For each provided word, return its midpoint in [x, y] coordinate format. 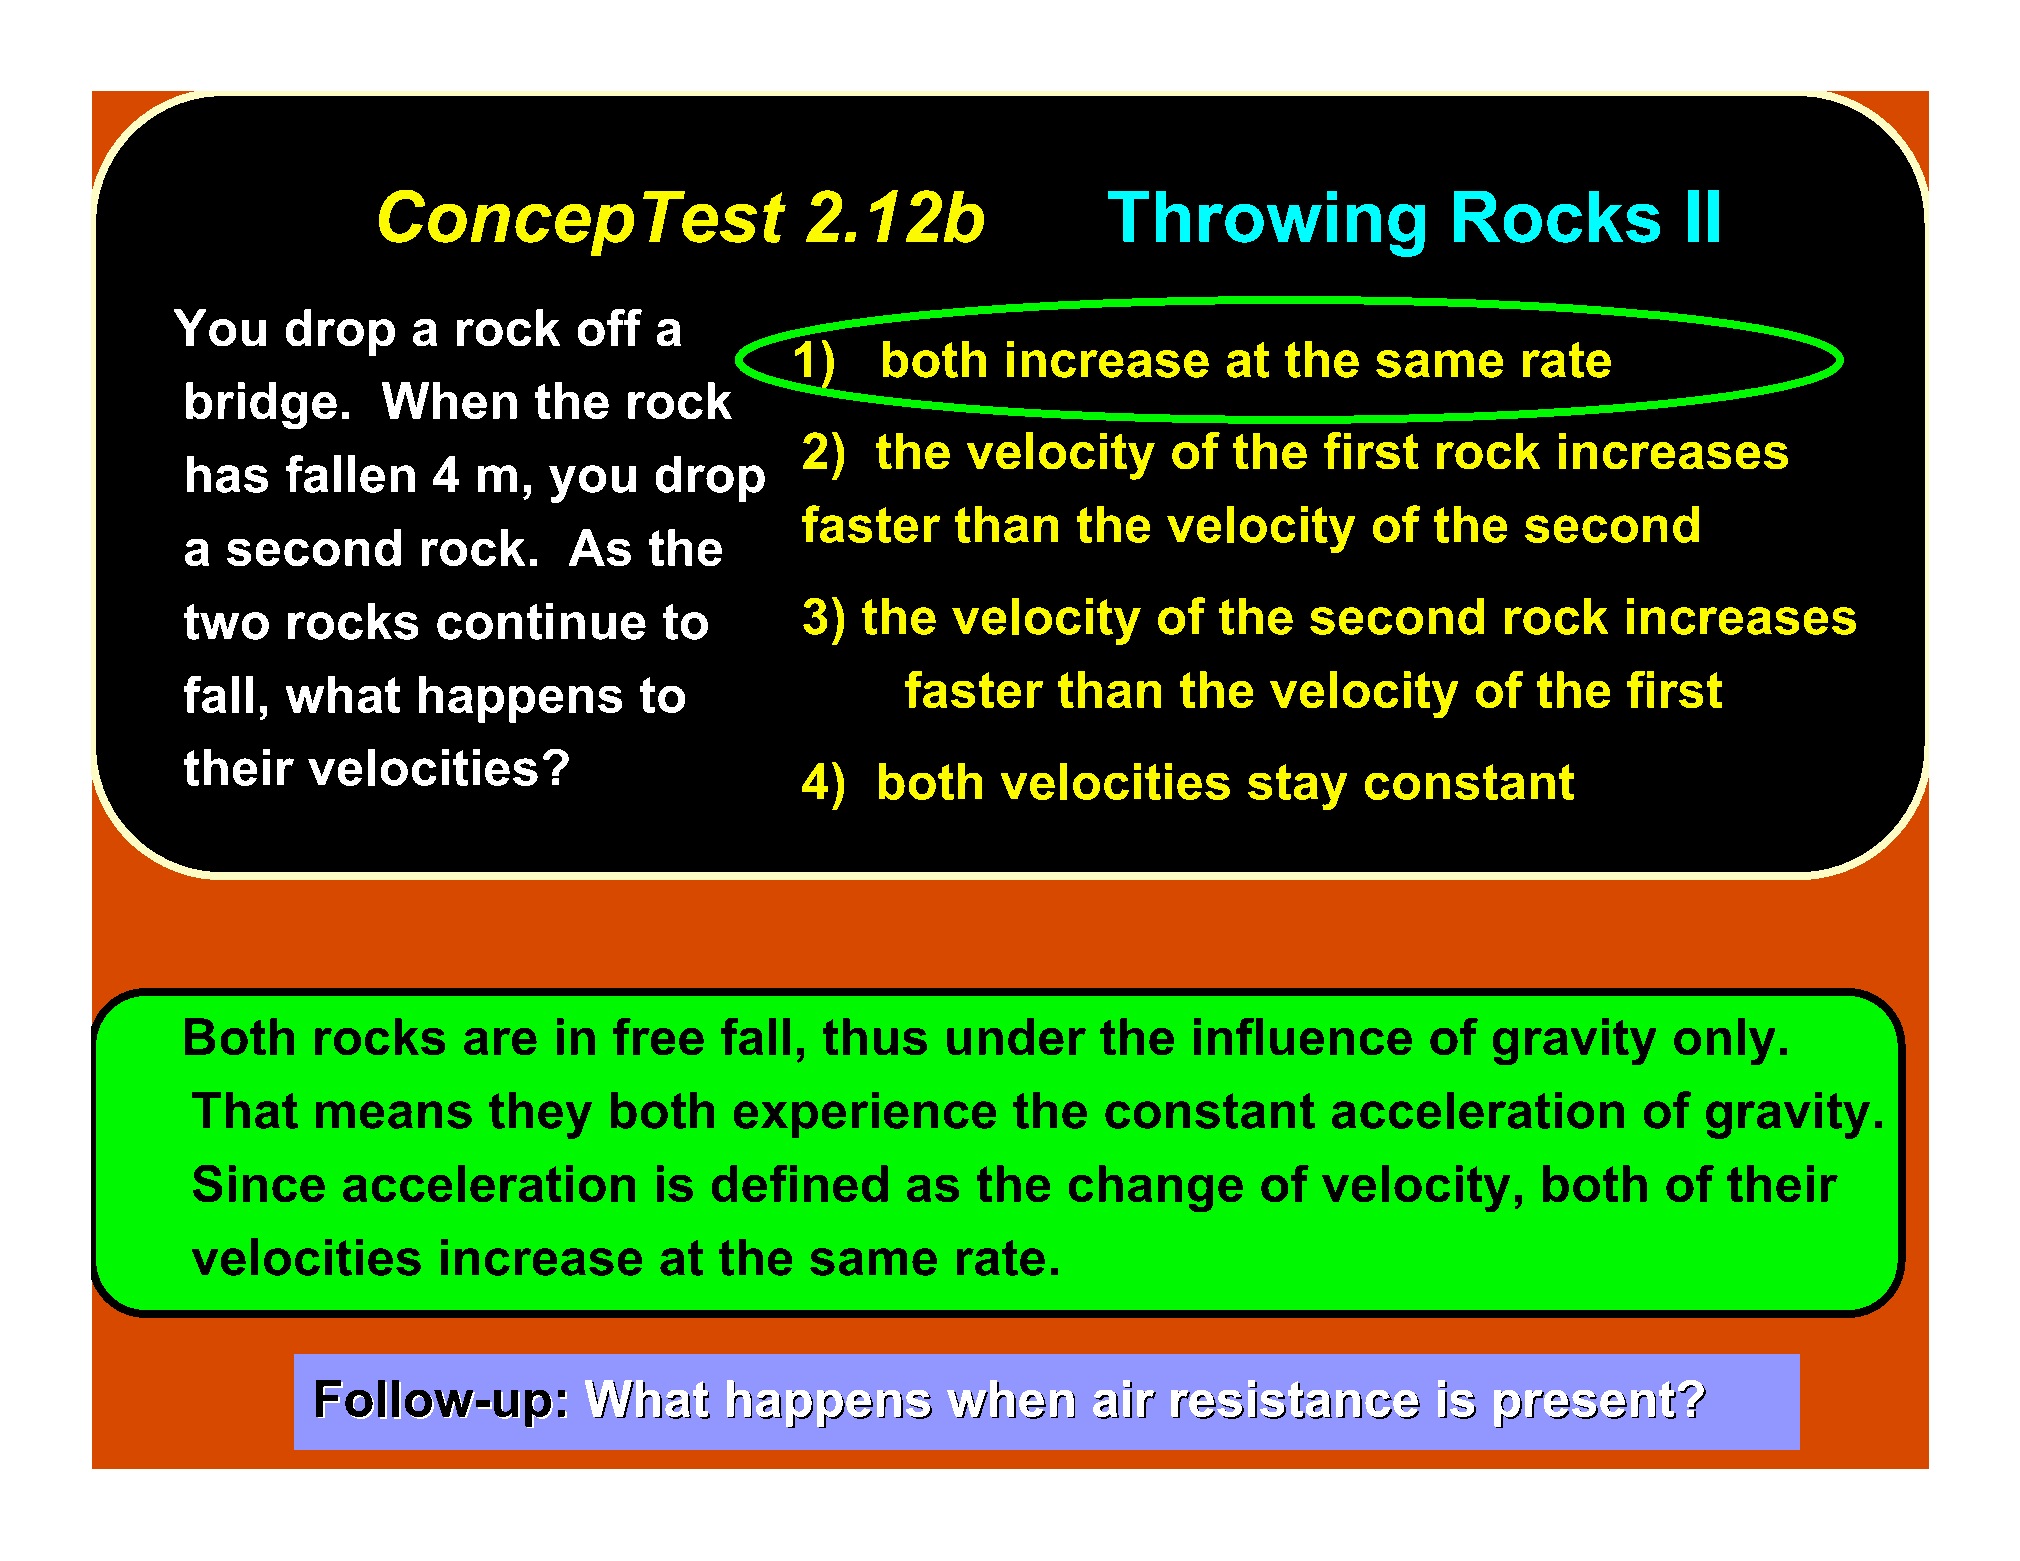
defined [800, 1183]
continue [541, 621]
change [1156, 1188]
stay [1297, 787]
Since [259, 1183]
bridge [261, 405]
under [1016, 1036]
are [500, 1041]
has [227, 474]
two [226, 622]
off [610, 327]
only [1724, 1041]
